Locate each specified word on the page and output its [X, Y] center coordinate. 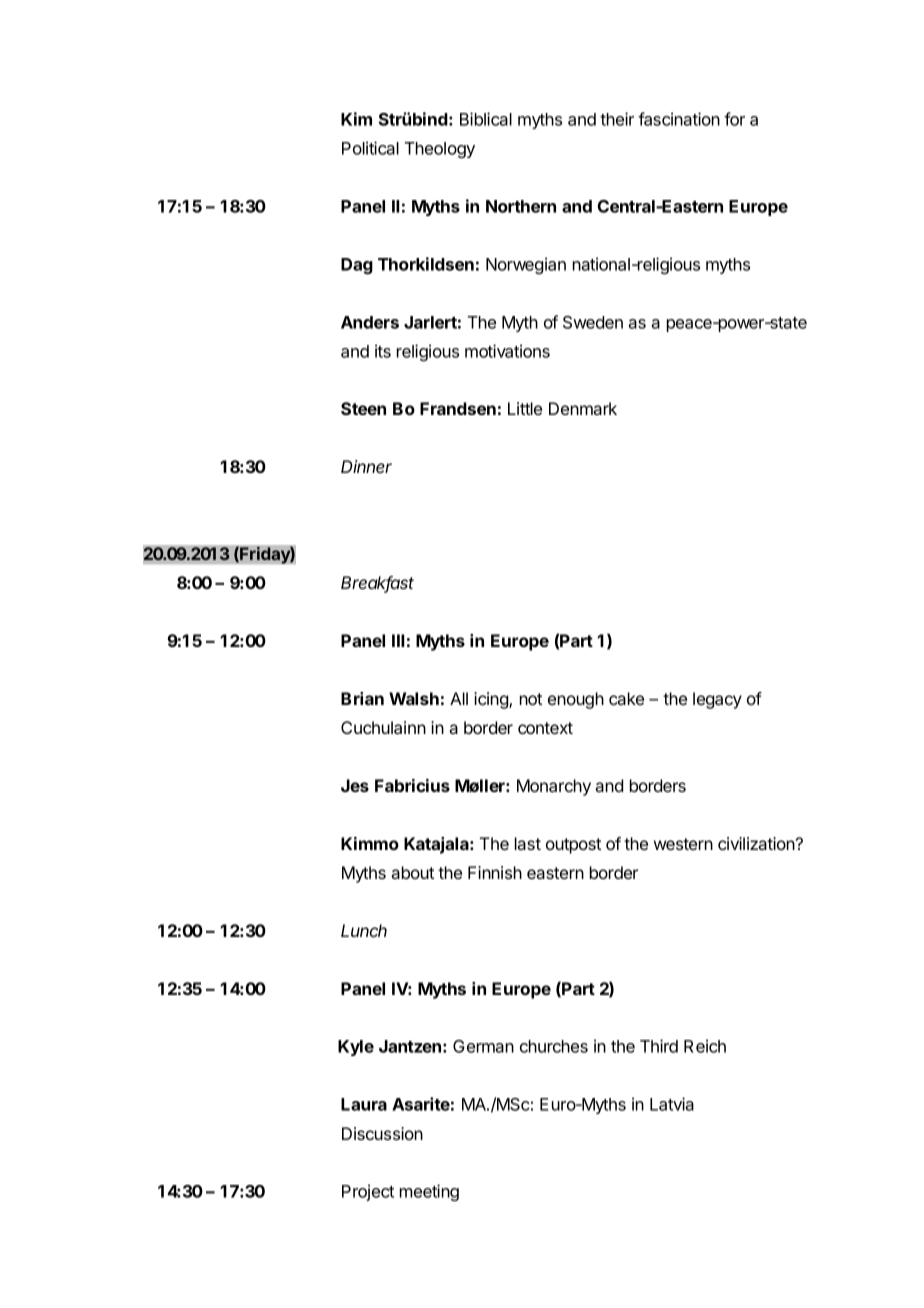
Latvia [672, 1104]
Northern [521, 206]
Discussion [382, 1133]
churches [554, 1046]
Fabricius [412, 785]
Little [525, 408]
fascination [679, 119]
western [683, 844]
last [528, 843]
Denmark [583, 408]
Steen [363, 408]
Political [370, 148]
